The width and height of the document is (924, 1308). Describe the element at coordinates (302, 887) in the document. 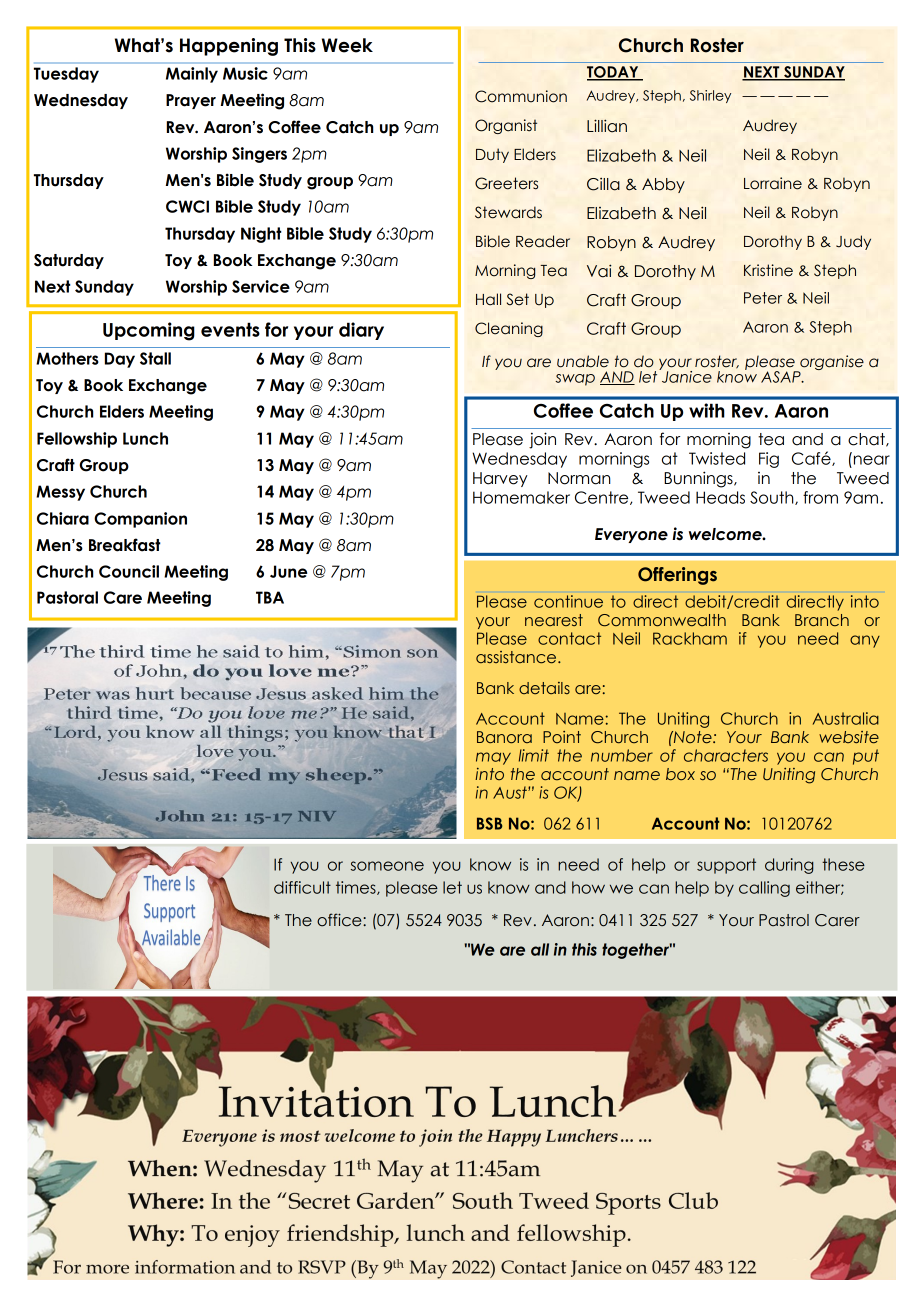

I see `difficult` at that location.
